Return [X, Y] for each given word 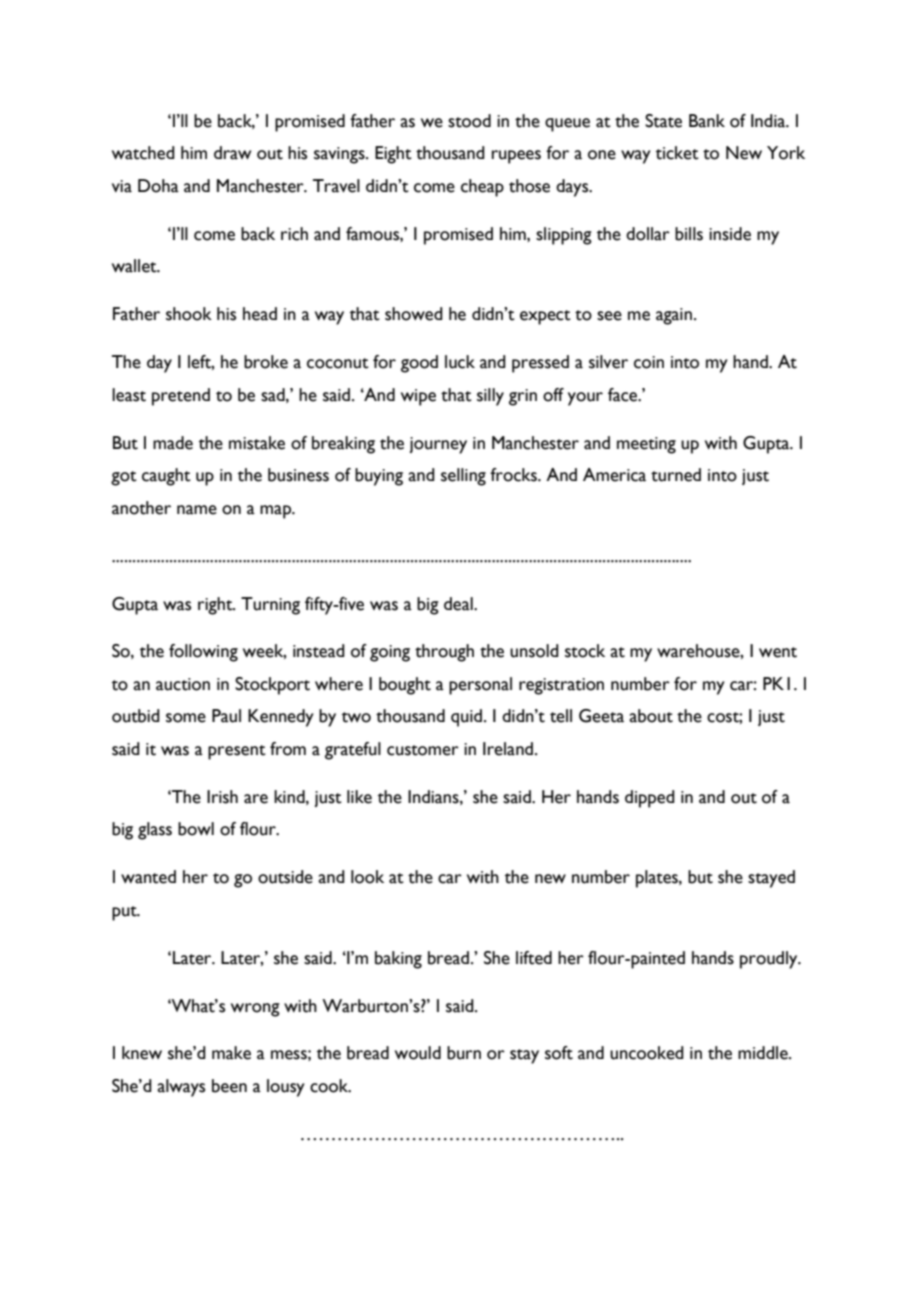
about [651, 716]
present [237, 752]
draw [232, 153]
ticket [677, 153]
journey [438, 445]
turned [676, 475]
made [173, 443]
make [231, 1053]
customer [423, 750]
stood [469, 121]
